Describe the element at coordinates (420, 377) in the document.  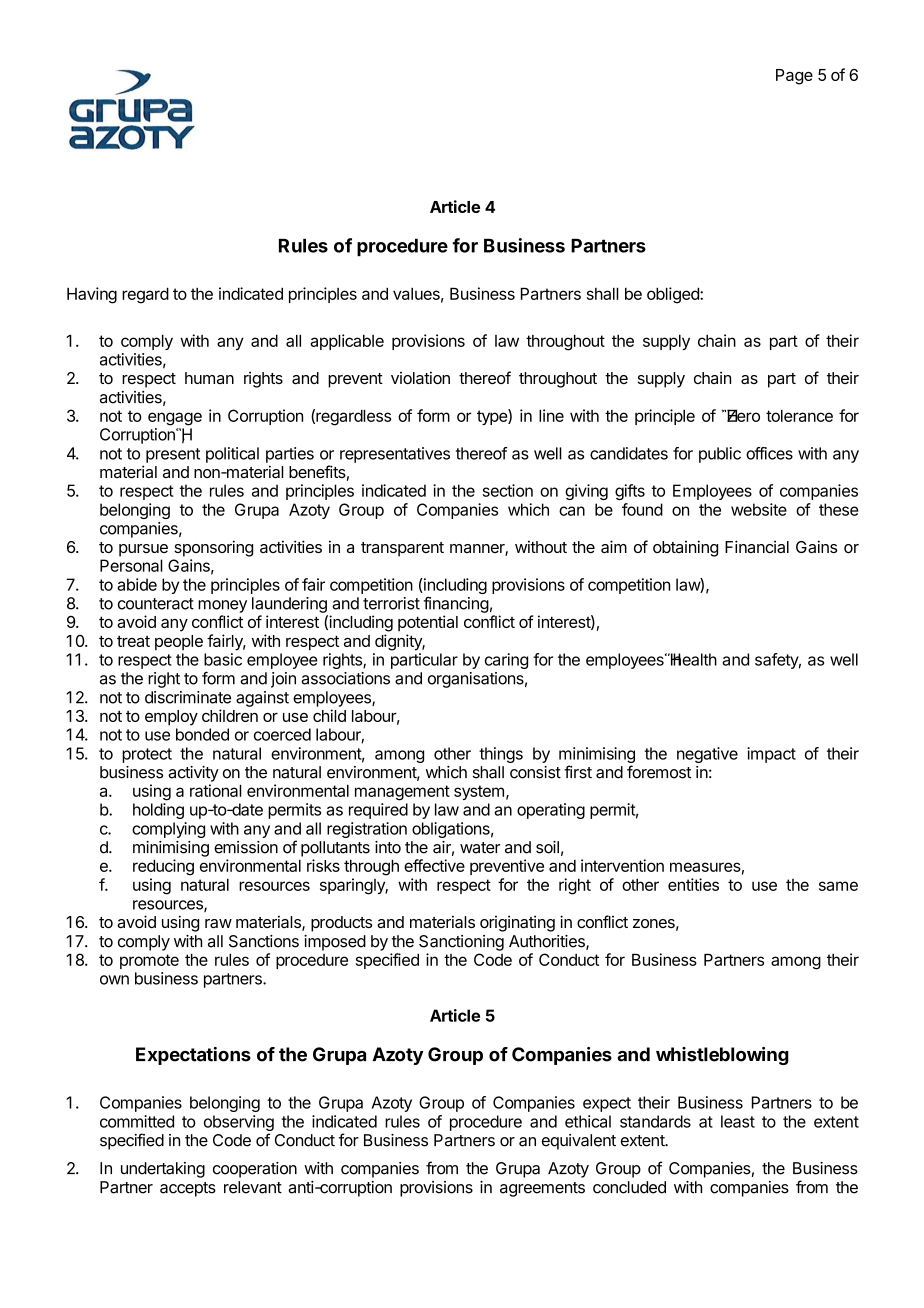
I see `violation` at that location.
